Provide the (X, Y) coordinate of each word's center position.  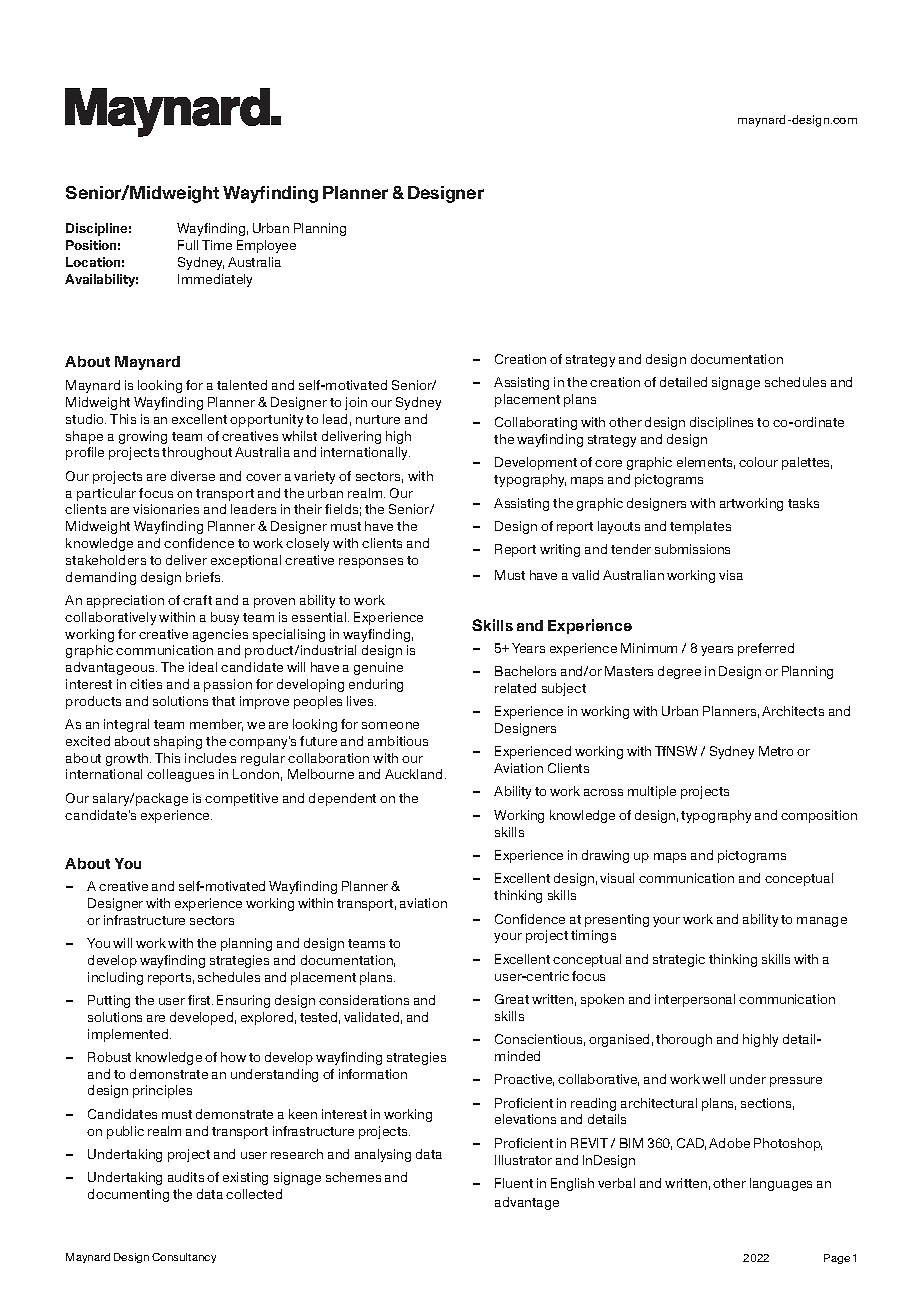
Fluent (514, 1183)
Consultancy (184, 1258)
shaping (178, 742)
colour (758, 462)
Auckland (413, 774)
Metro (776, 751)
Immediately (215, 280)
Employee (266, 246)
